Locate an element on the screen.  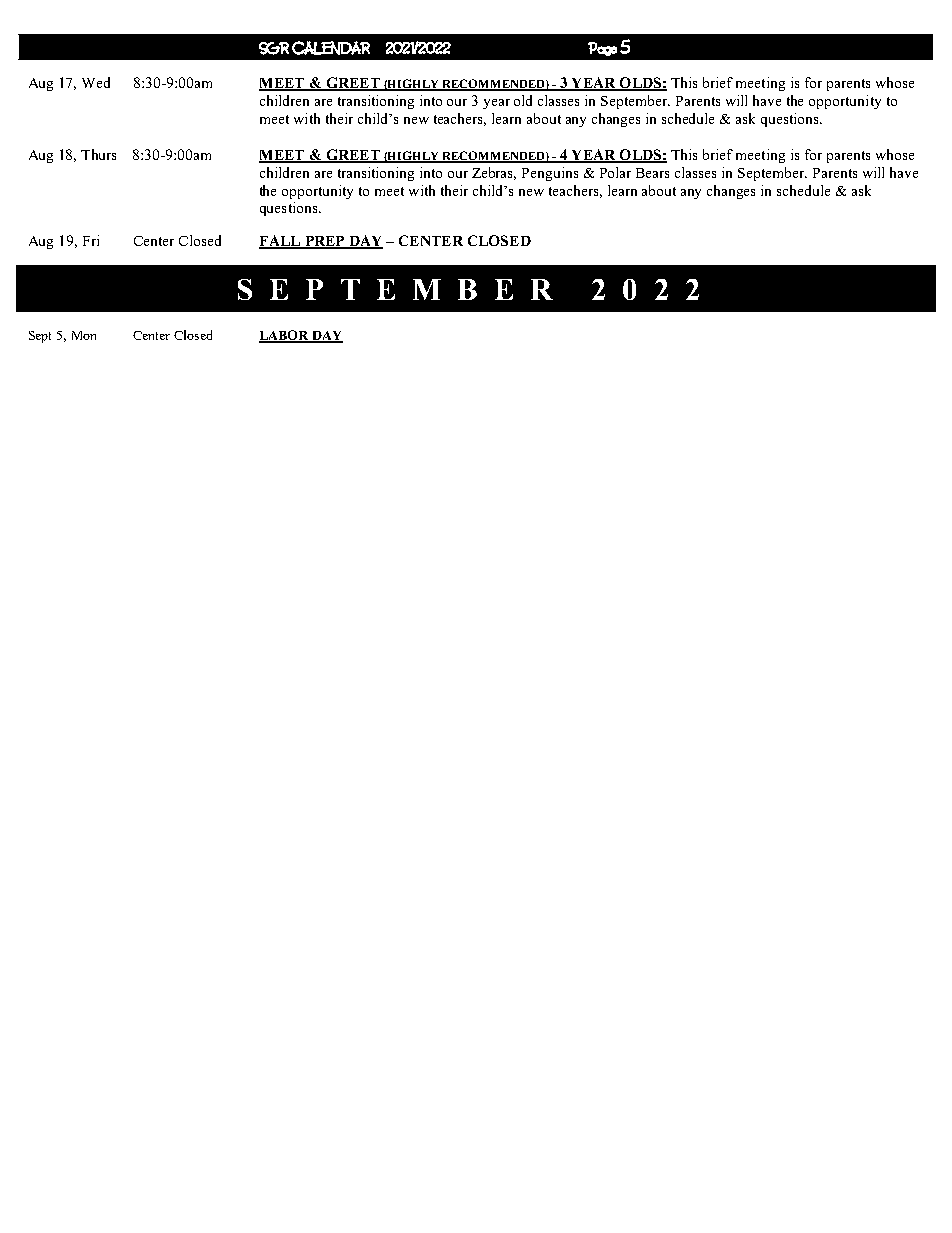
Mon is located at coordinates (84, 335).
